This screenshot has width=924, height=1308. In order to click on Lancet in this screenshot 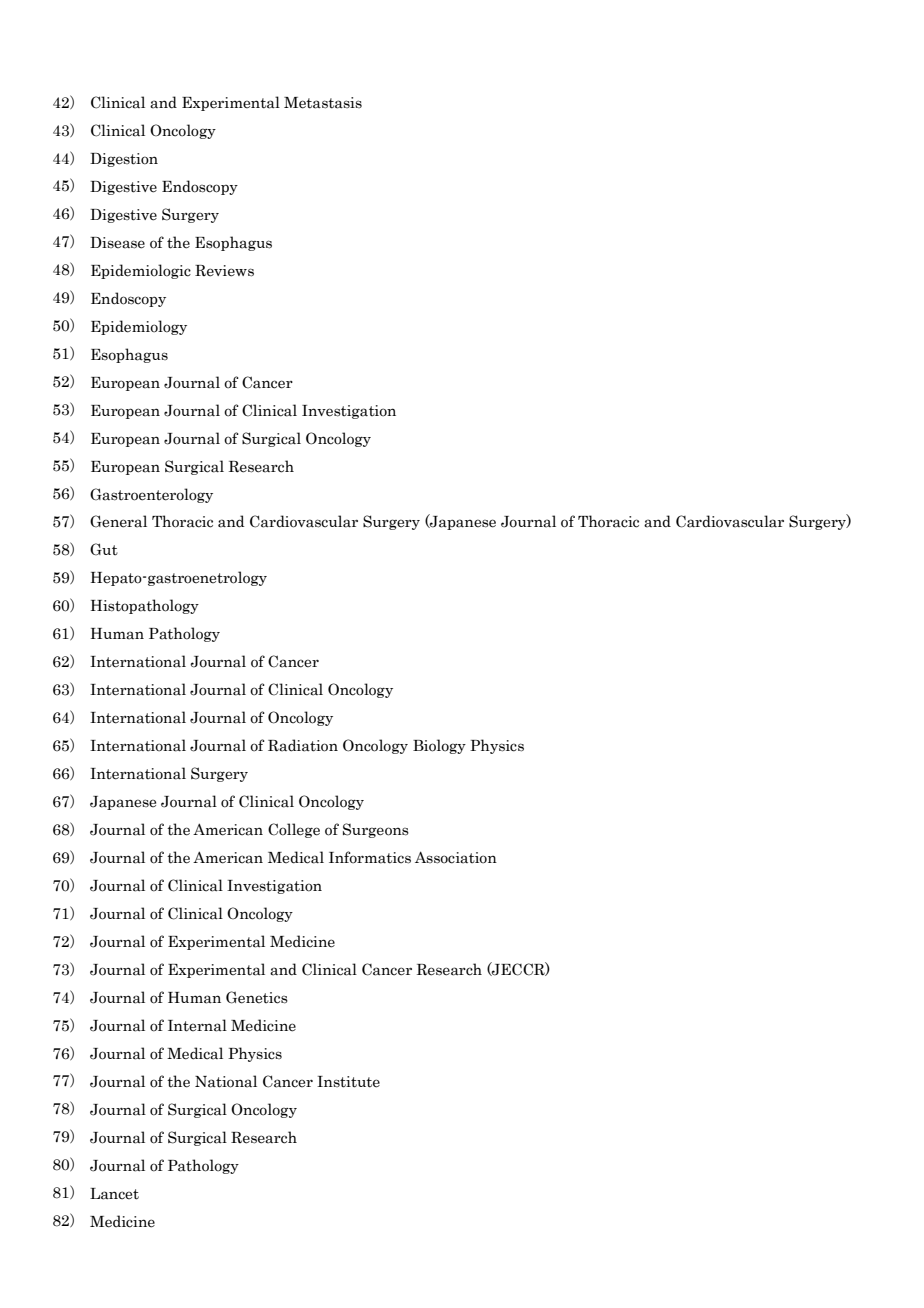, I will do `click(114, 1194)`.
